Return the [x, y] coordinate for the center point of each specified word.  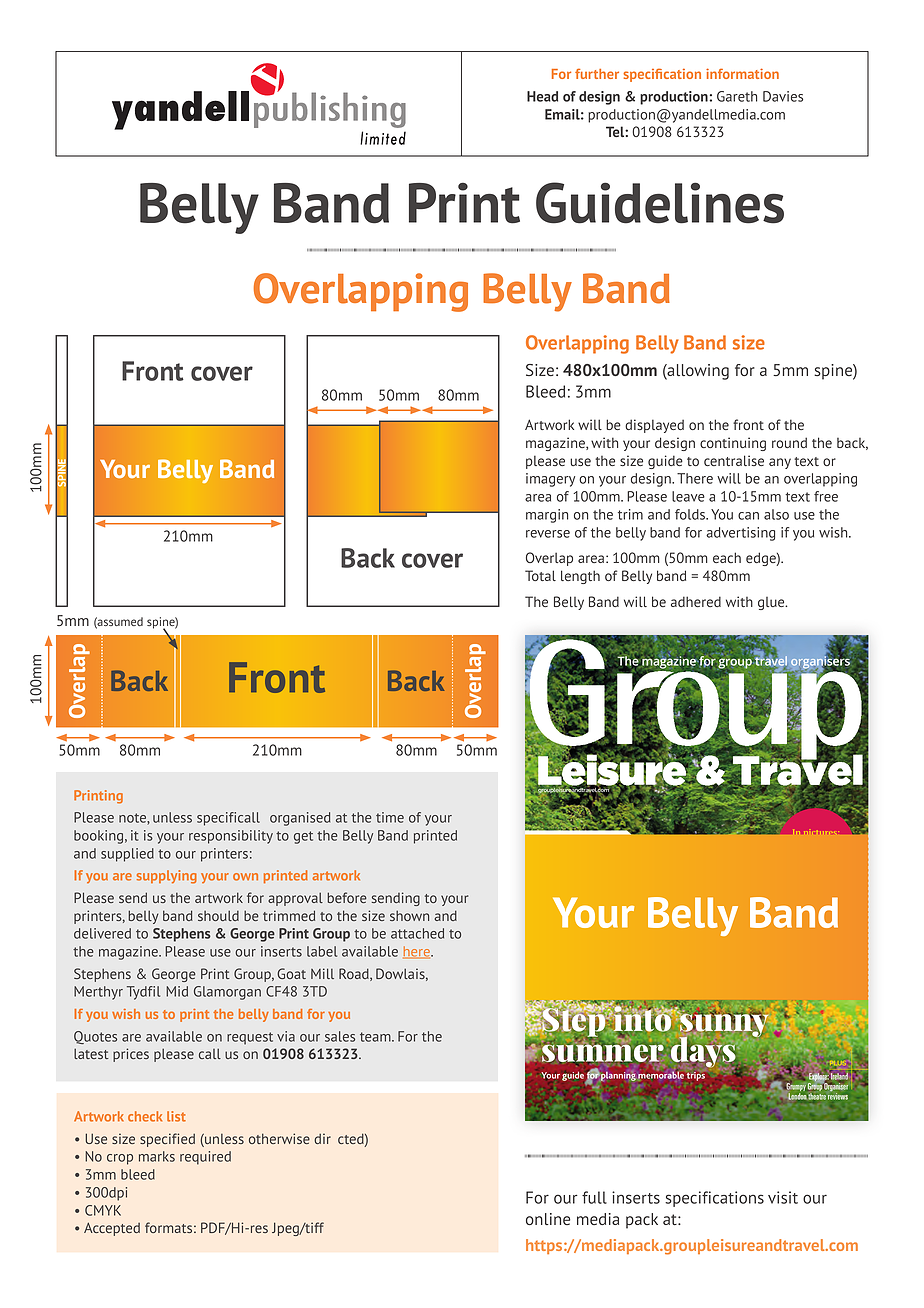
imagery [550, 480]
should [218, 915]
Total [540, 575]
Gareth [737, 96]
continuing [733, 444]
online [548, 1219]
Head [542, 96]
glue [772, 603]
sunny [723, 1026]
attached [417, 933]
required [205, 1158]
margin [547, 516]
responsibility [231, 837]
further [597, 73]
